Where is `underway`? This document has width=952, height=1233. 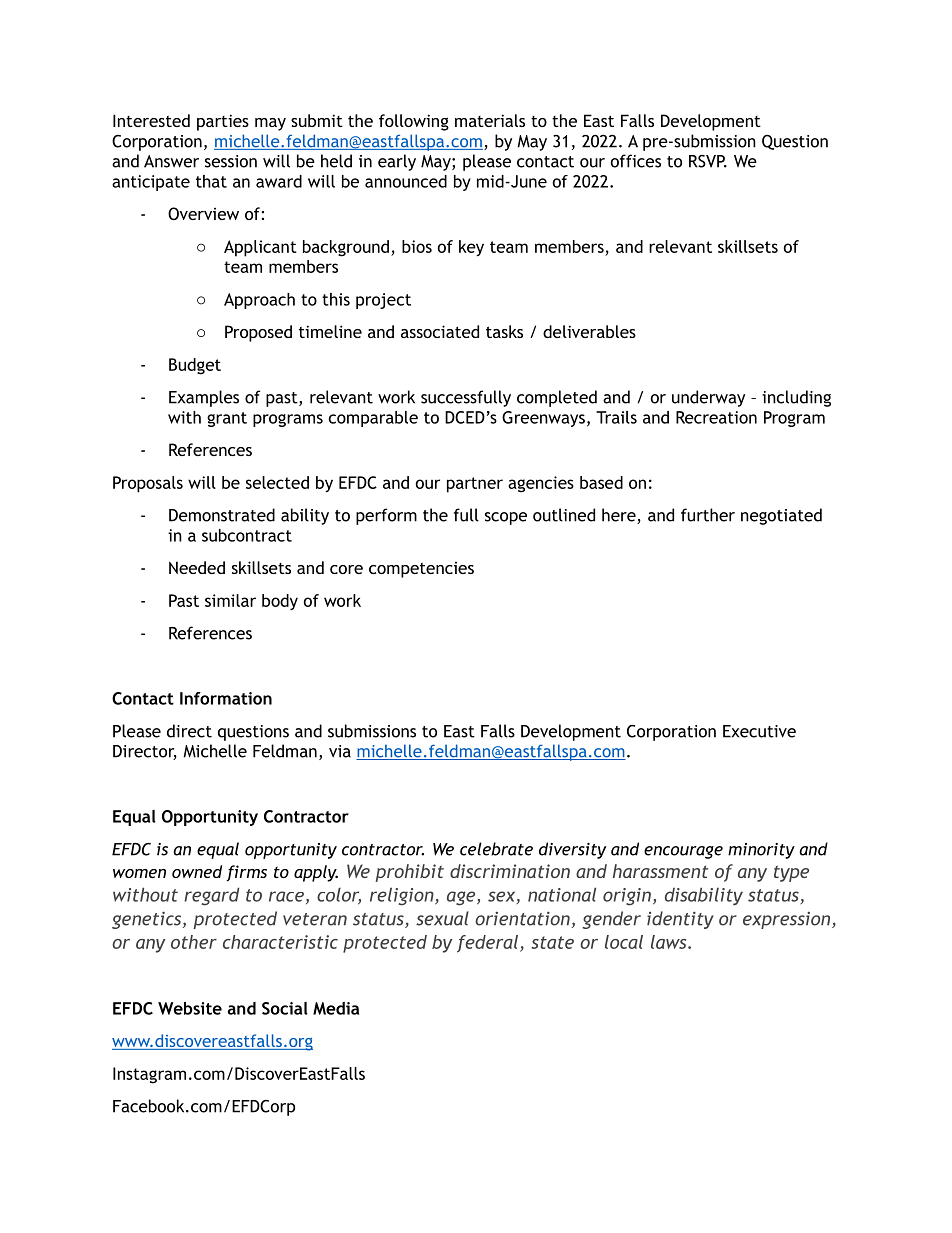
underway is located at coordinates (708, 398).
